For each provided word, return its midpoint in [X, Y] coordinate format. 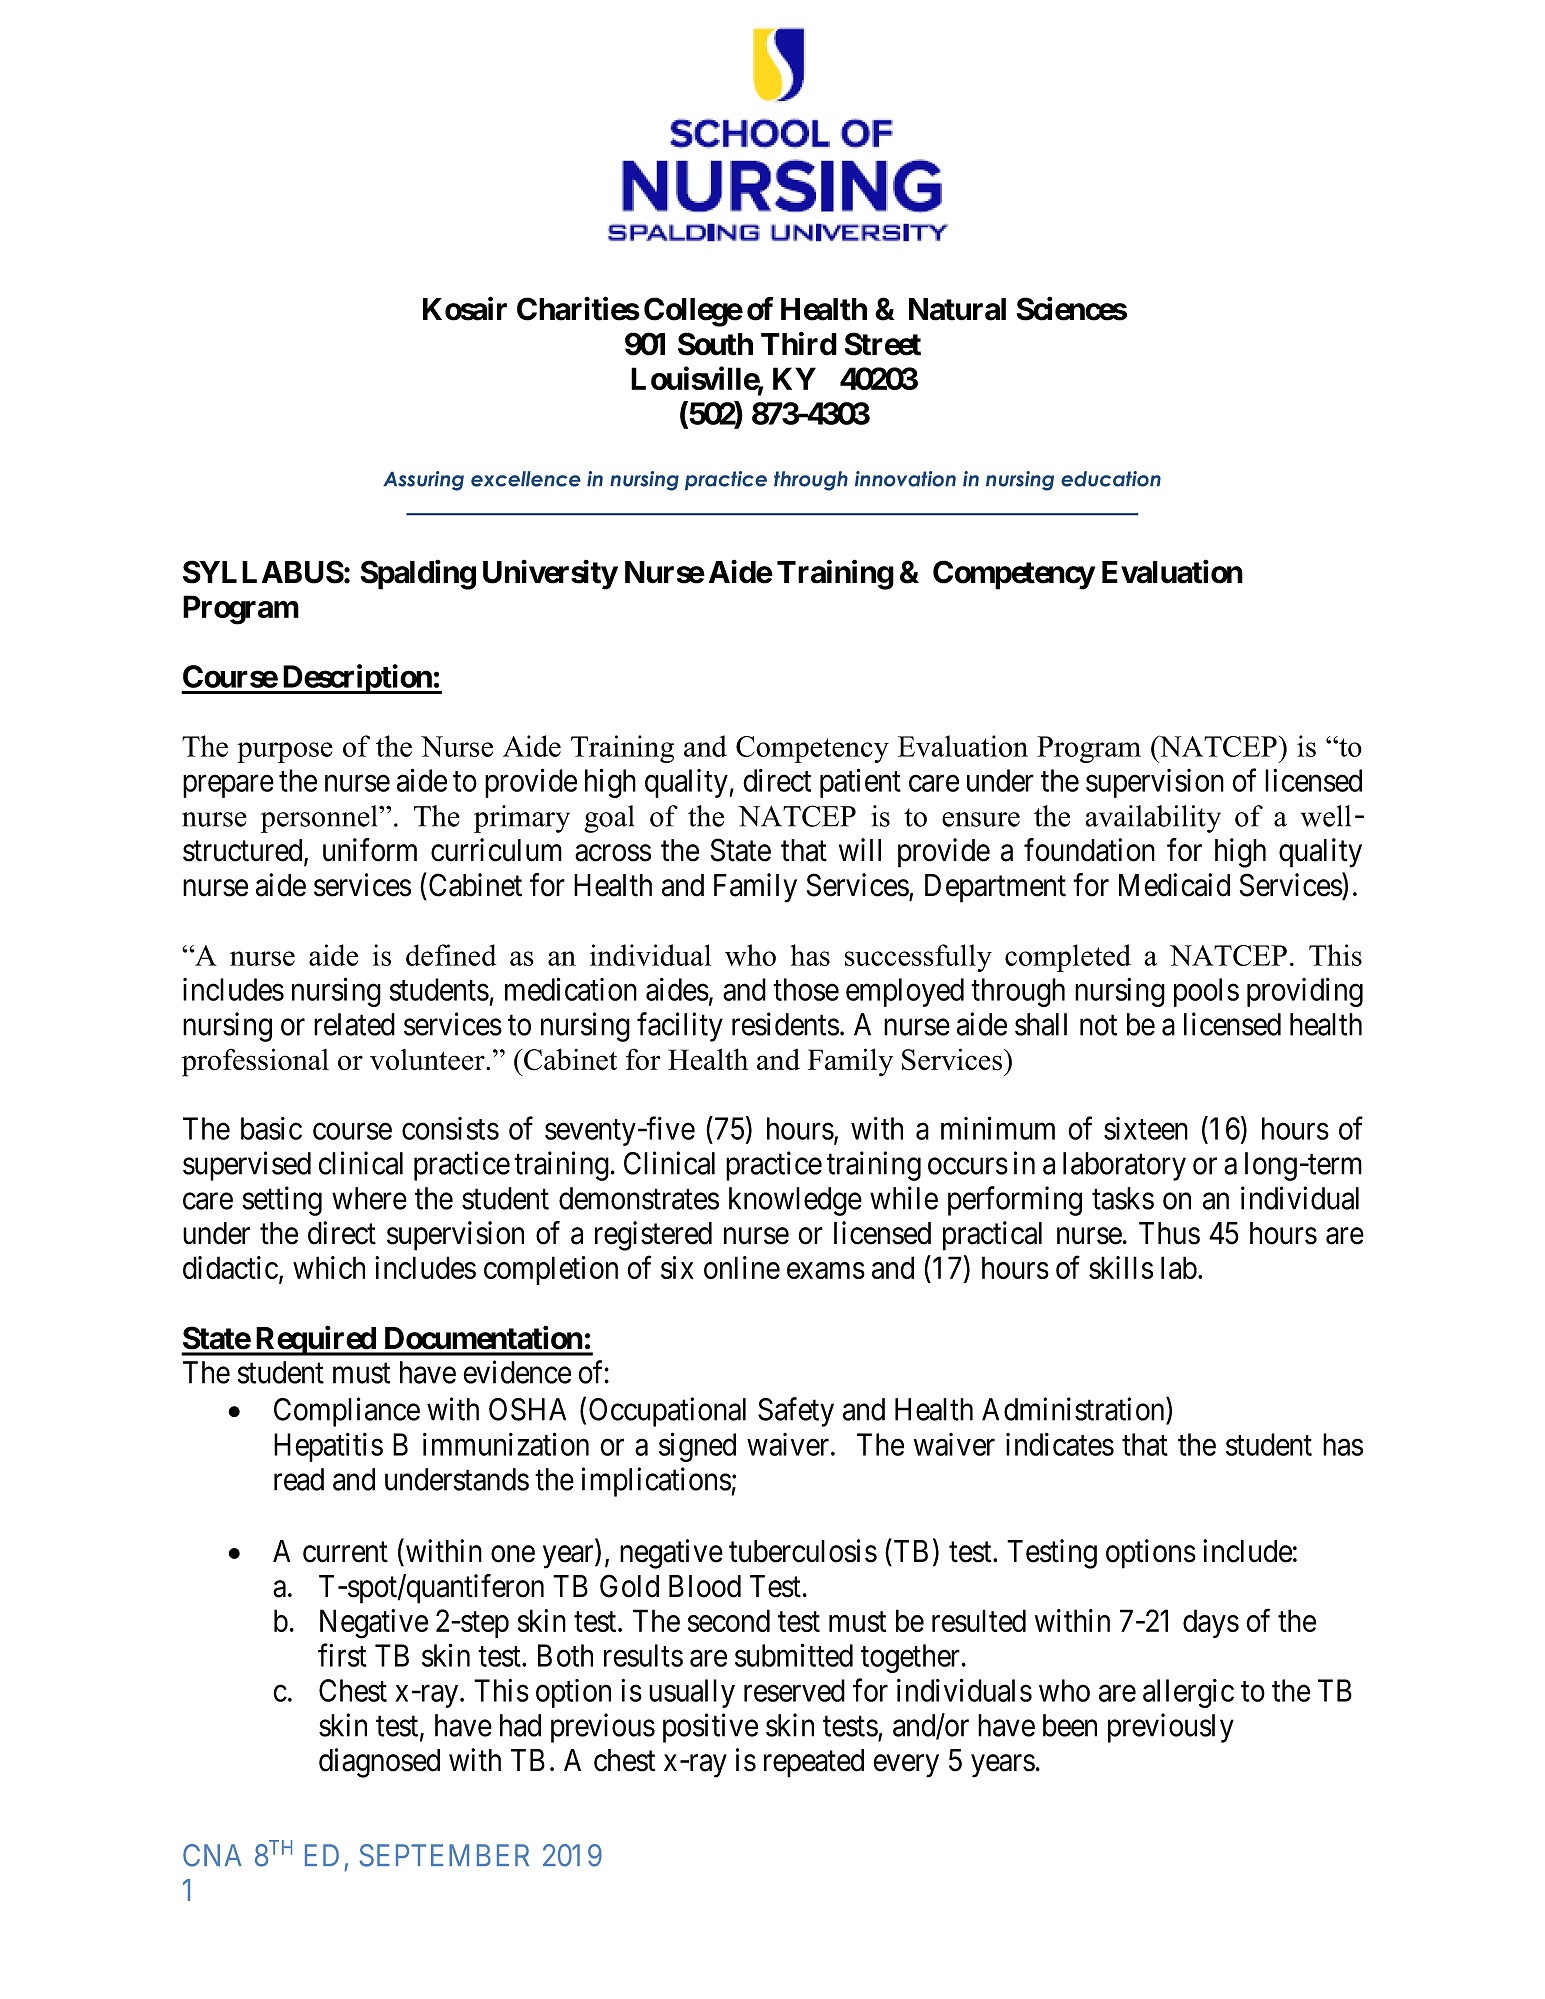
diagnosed [379, 1763]
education [1111, 479]
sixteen [1146, 1128]
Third [799, 344]
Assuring [423, 481]
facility [680, 1027]
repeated [814, 1763]
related [354, 1024]
